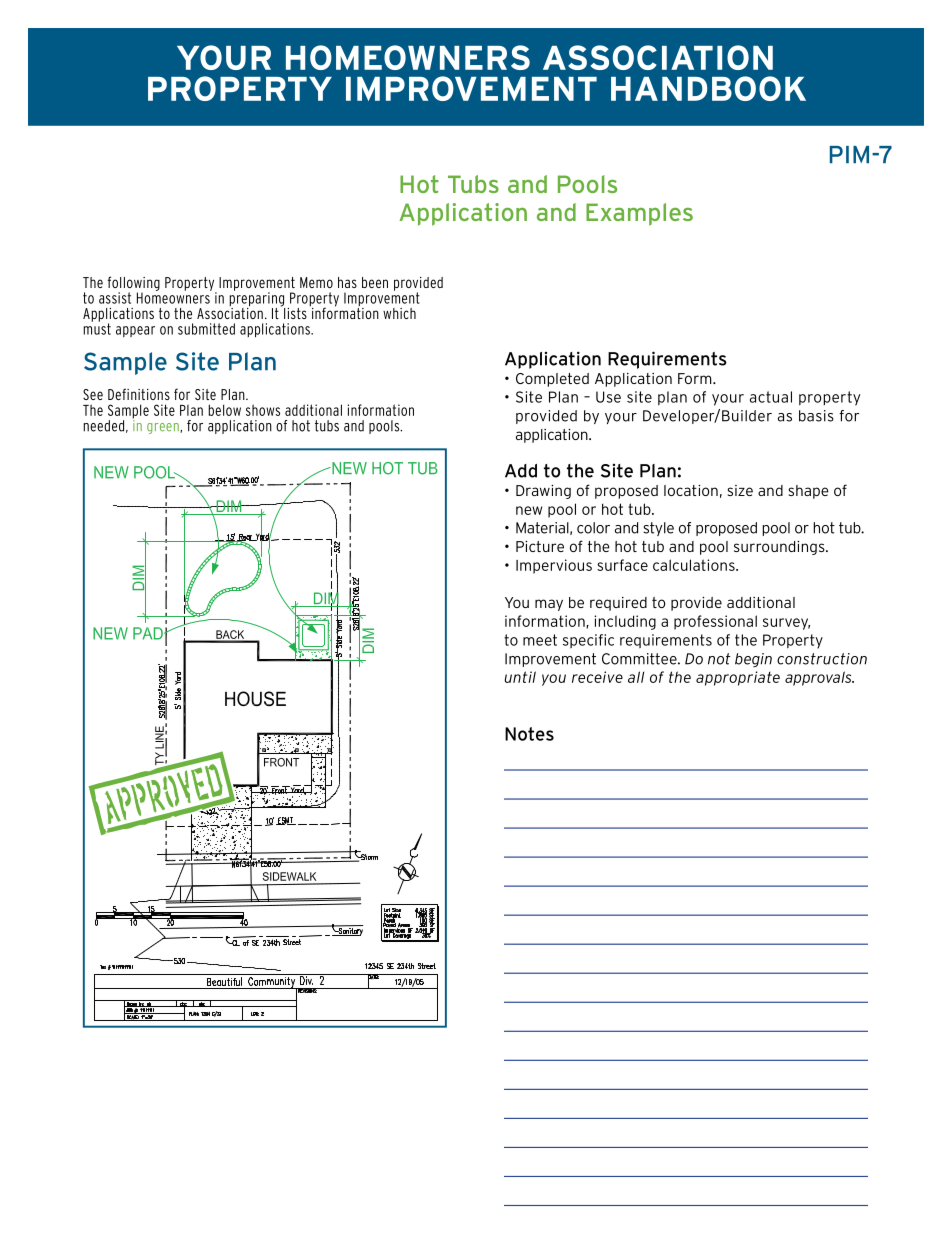  Describe the element at coordinates (639, 214) in the screenshot. I see `Examples` at that location.
